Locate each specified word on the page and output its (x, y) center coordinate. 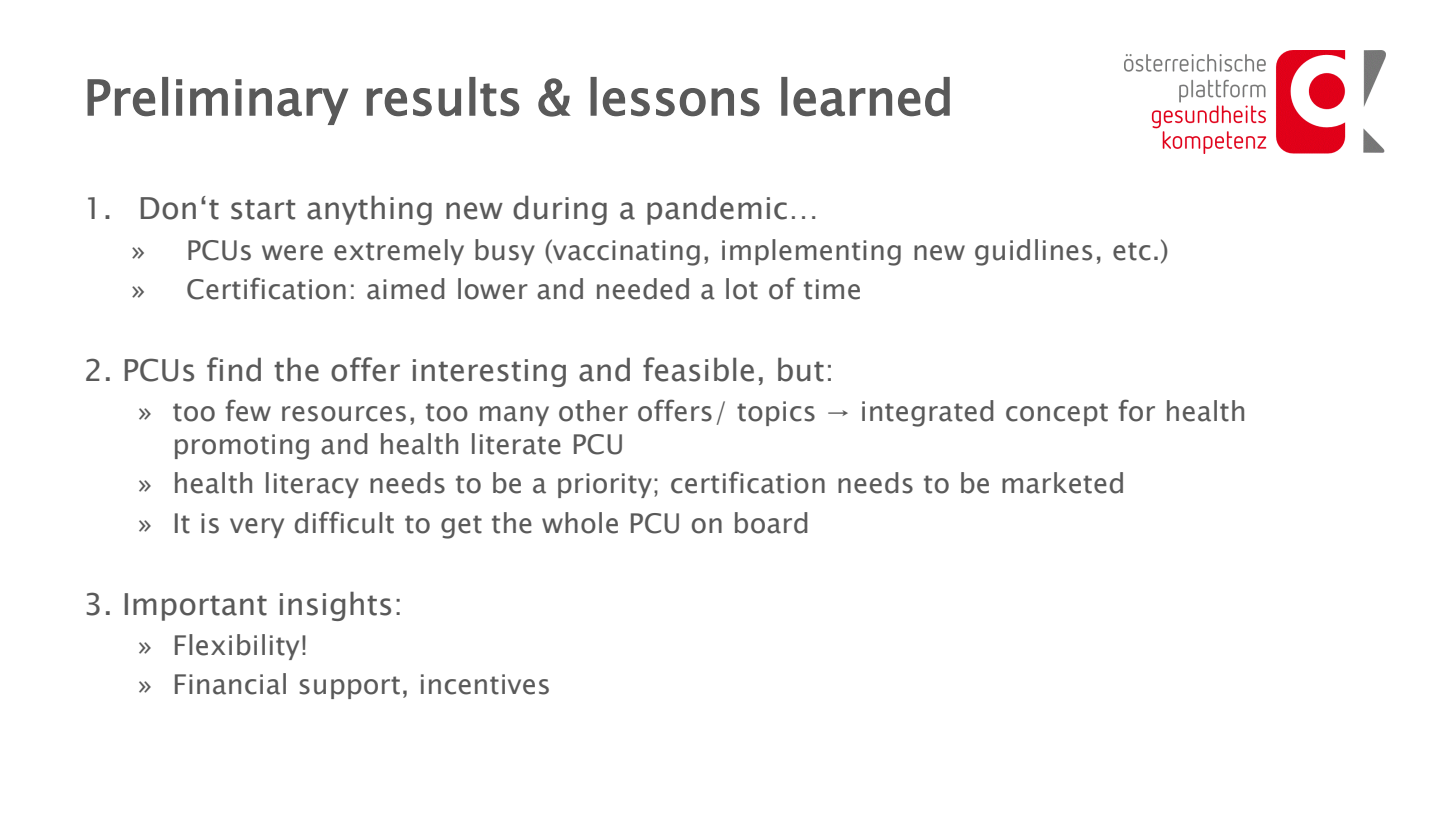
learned (865, 97)
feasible (698, 369)
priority (605, 485)
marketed (1062, 483)
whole (580, 523)
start (263, 209)
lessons (675, 97)
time (832, 289)
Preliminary (217, 101)
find (234, 369)
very (257, 528)
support (349, 687)
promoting (242, 447)
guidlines (1033, 252)
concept (1057, 414)
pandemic (717, 210)
